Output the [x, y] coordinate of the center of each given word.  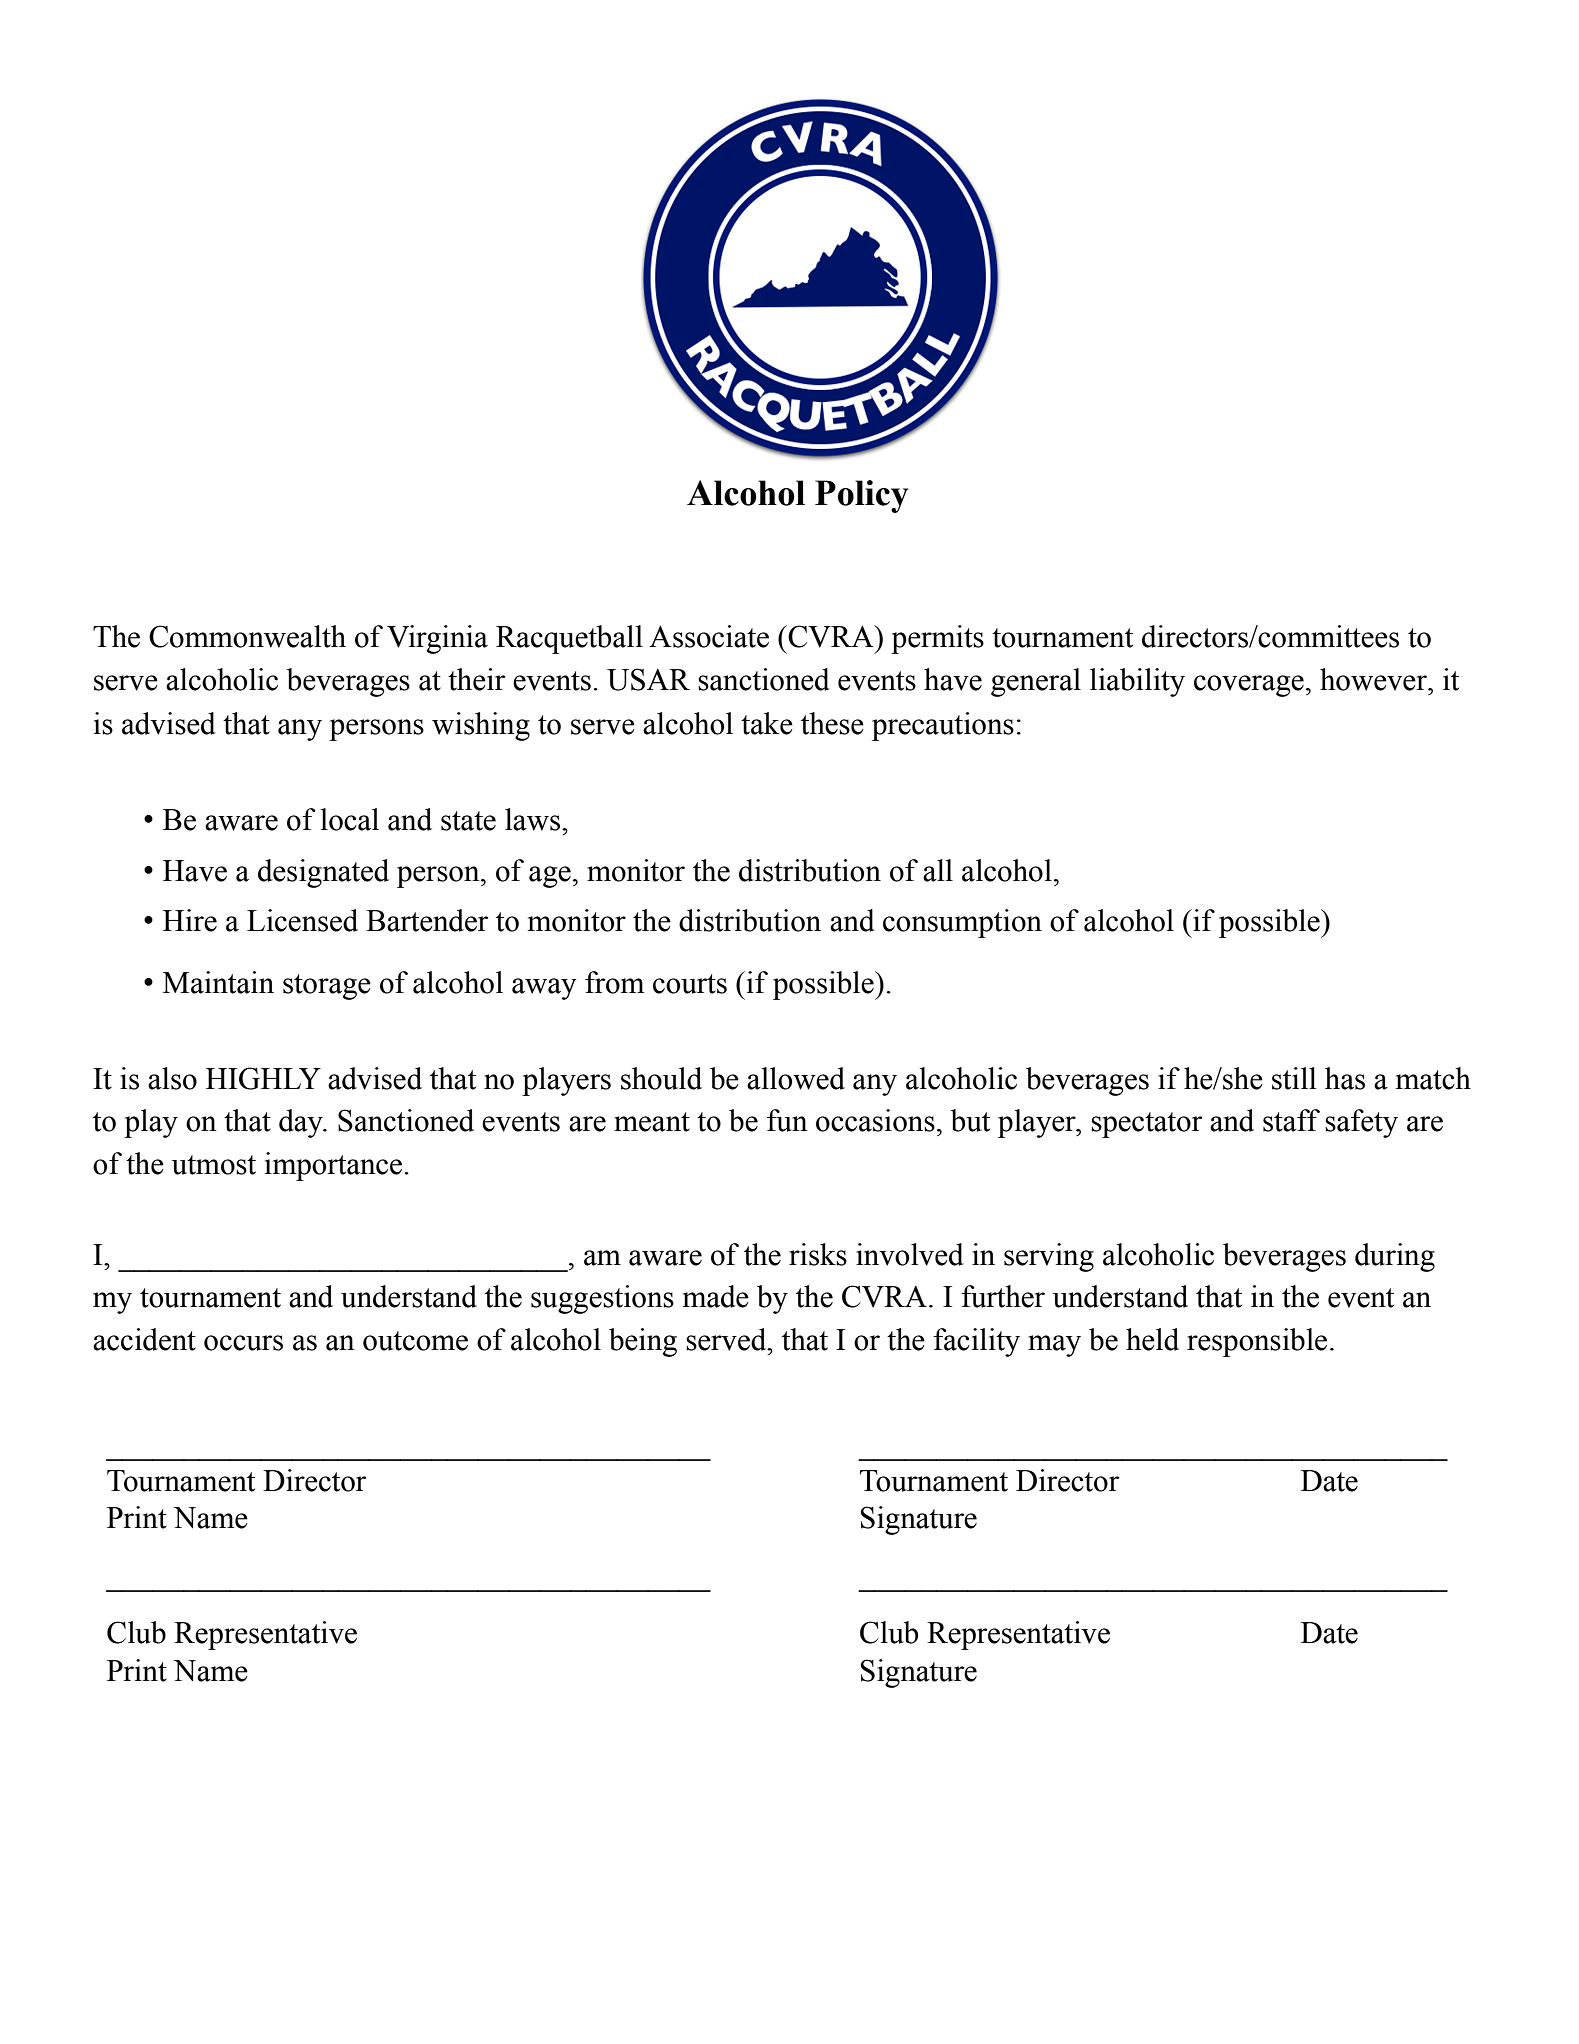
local [350, 819]
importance [335, 1166]
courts [690, 984]
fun [787, 1120]
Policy [861, 496]
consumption [962, 923]
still [1294, 1078]
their [477, 679]
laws [532, 819]
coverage [1249, 686]
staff [1291, 1120]
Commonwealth [247, 636]
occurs [243, 1343]
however [1374, 679]
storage [327, 987]
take [767, 723]
